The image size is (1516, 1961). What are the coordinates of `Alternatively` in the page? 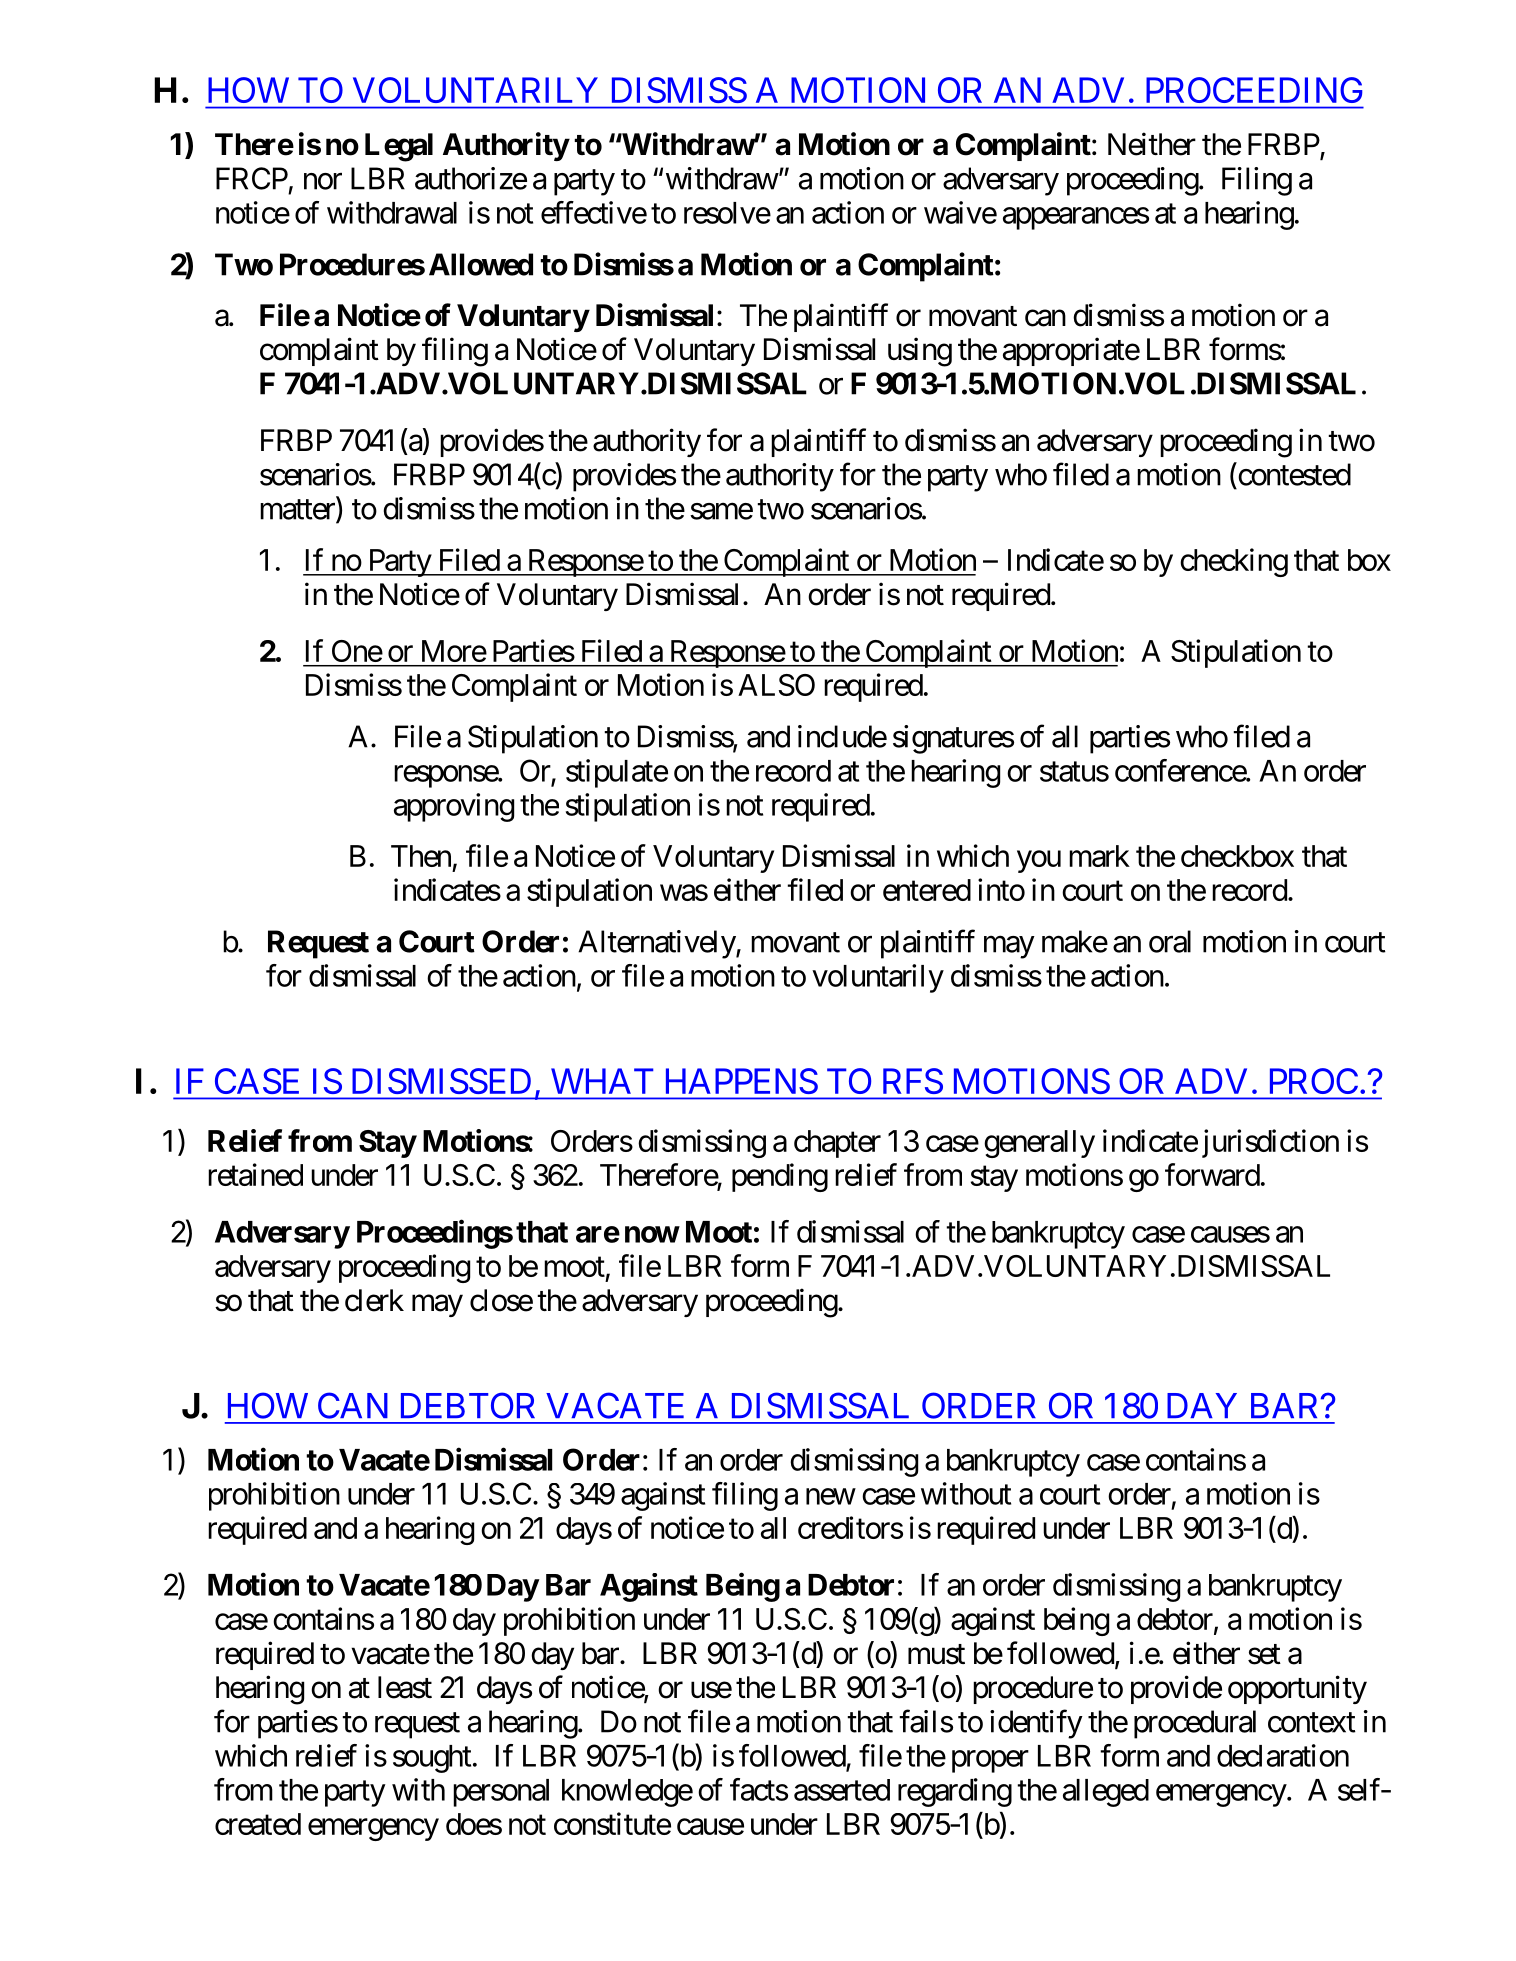 It's located at (657, 944).
